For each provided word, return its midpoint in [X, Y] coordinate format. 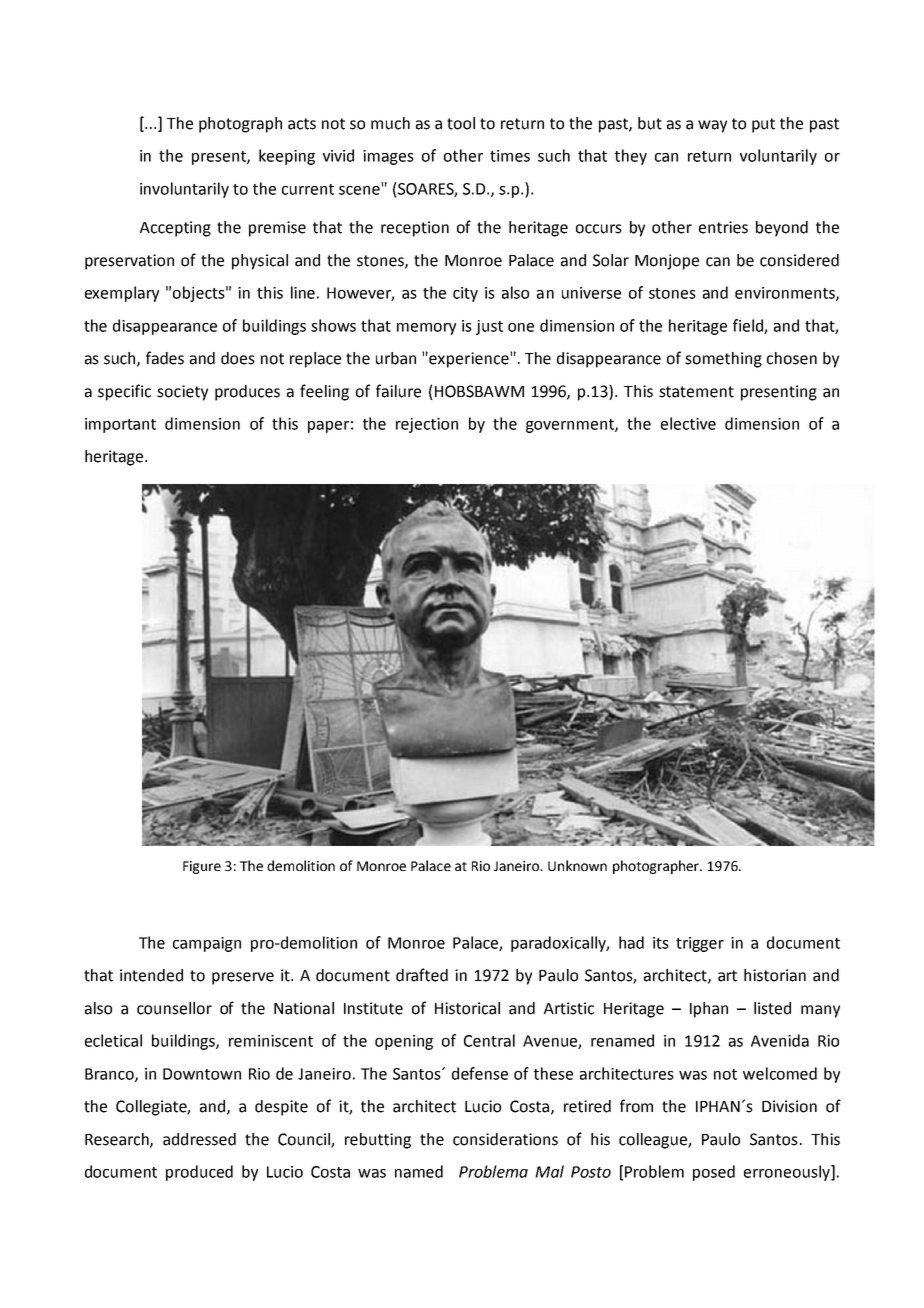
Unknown [577, 865]
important [120, 425]
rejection [427, 425]
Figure [202, 867]
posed [714, 1173]
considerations [505, 1139]
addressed [199, 1139]
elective [688, 423]
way [712, 126]
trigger [700, 944]
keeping [287, 157]
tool [461, 123]
